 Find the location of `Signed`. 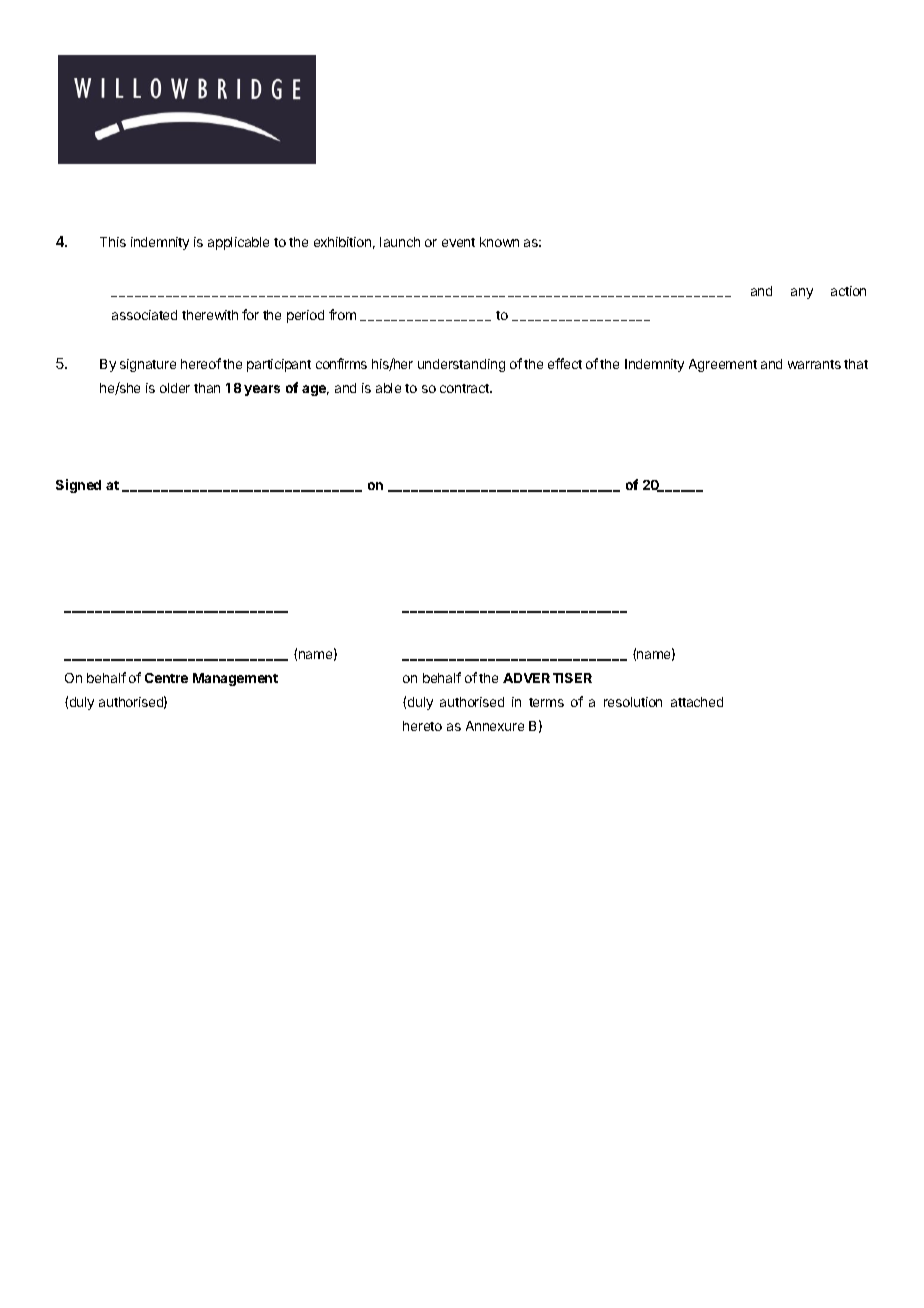

Signed is located at coordinates (78, 486).
